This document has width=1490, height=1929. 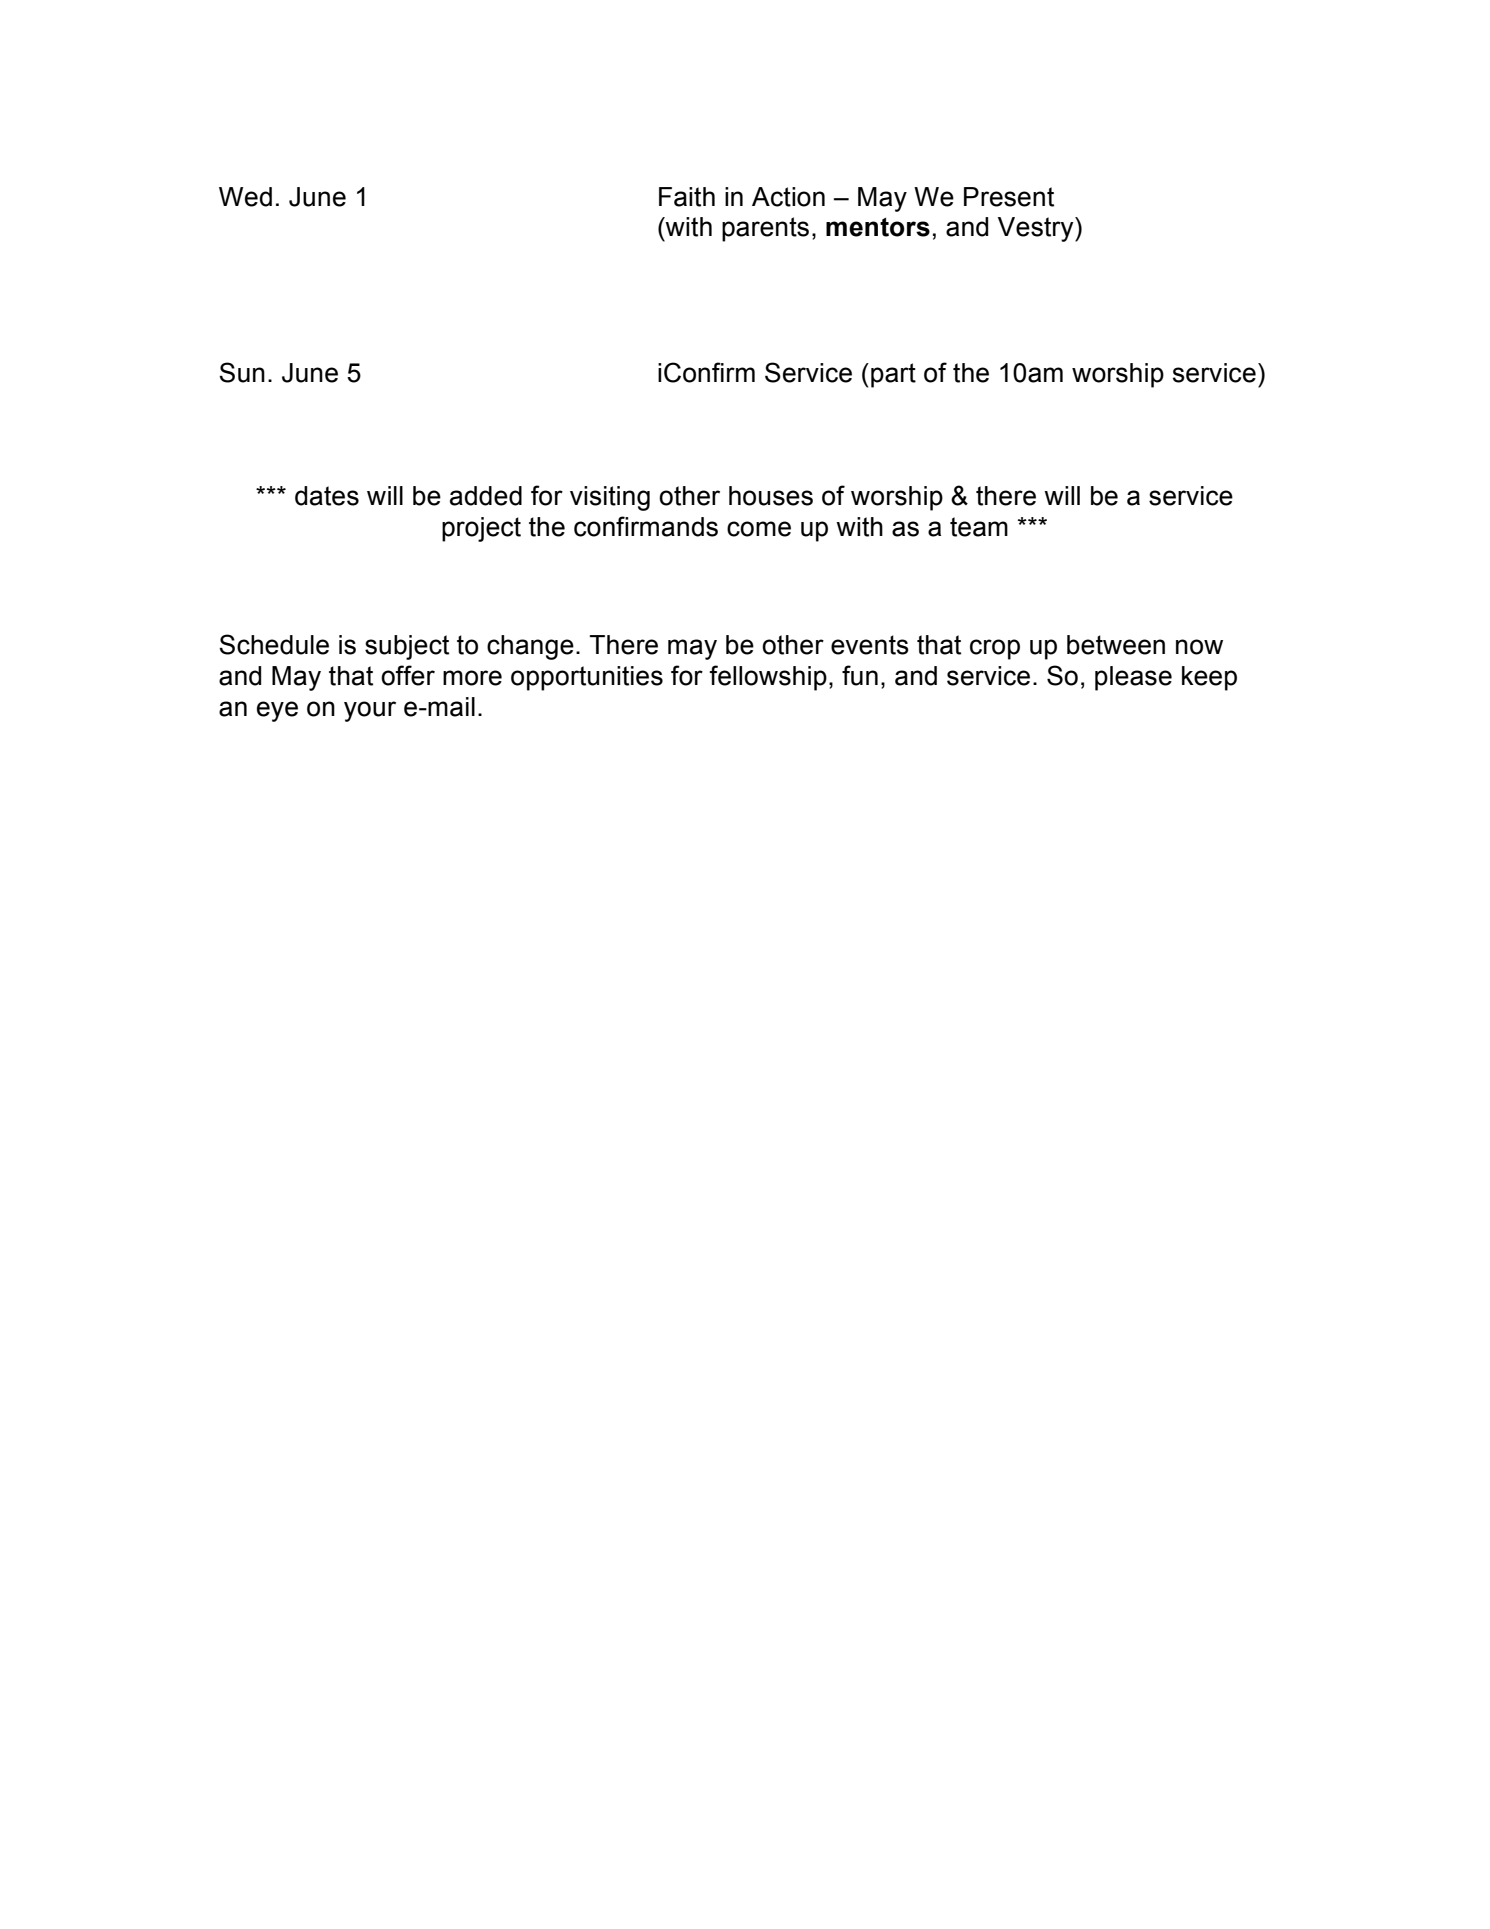 I want to click on come, so click(x=759, y=529).
